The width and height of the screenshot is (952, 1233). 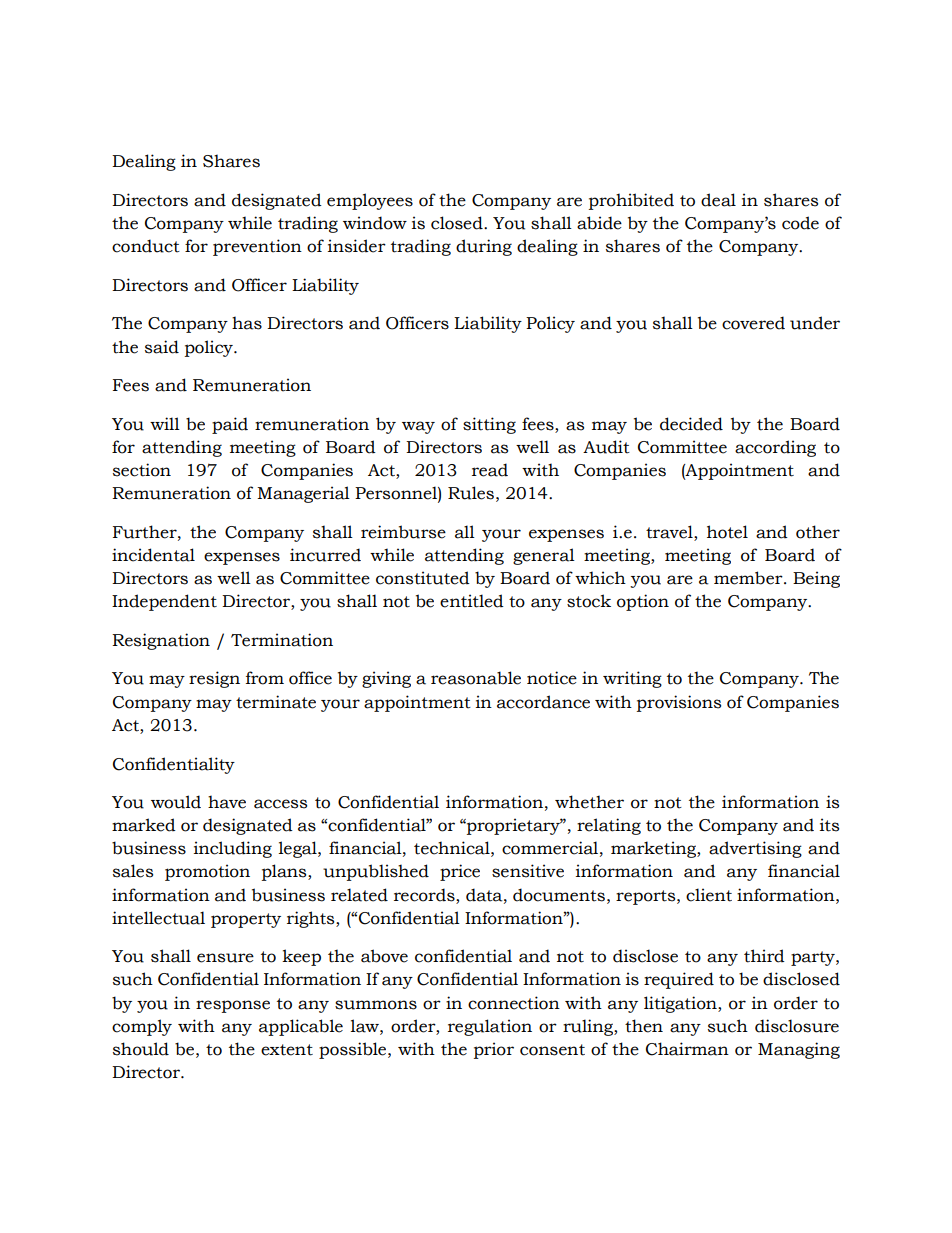 I want to click on section, so click(x=142, y=470).
